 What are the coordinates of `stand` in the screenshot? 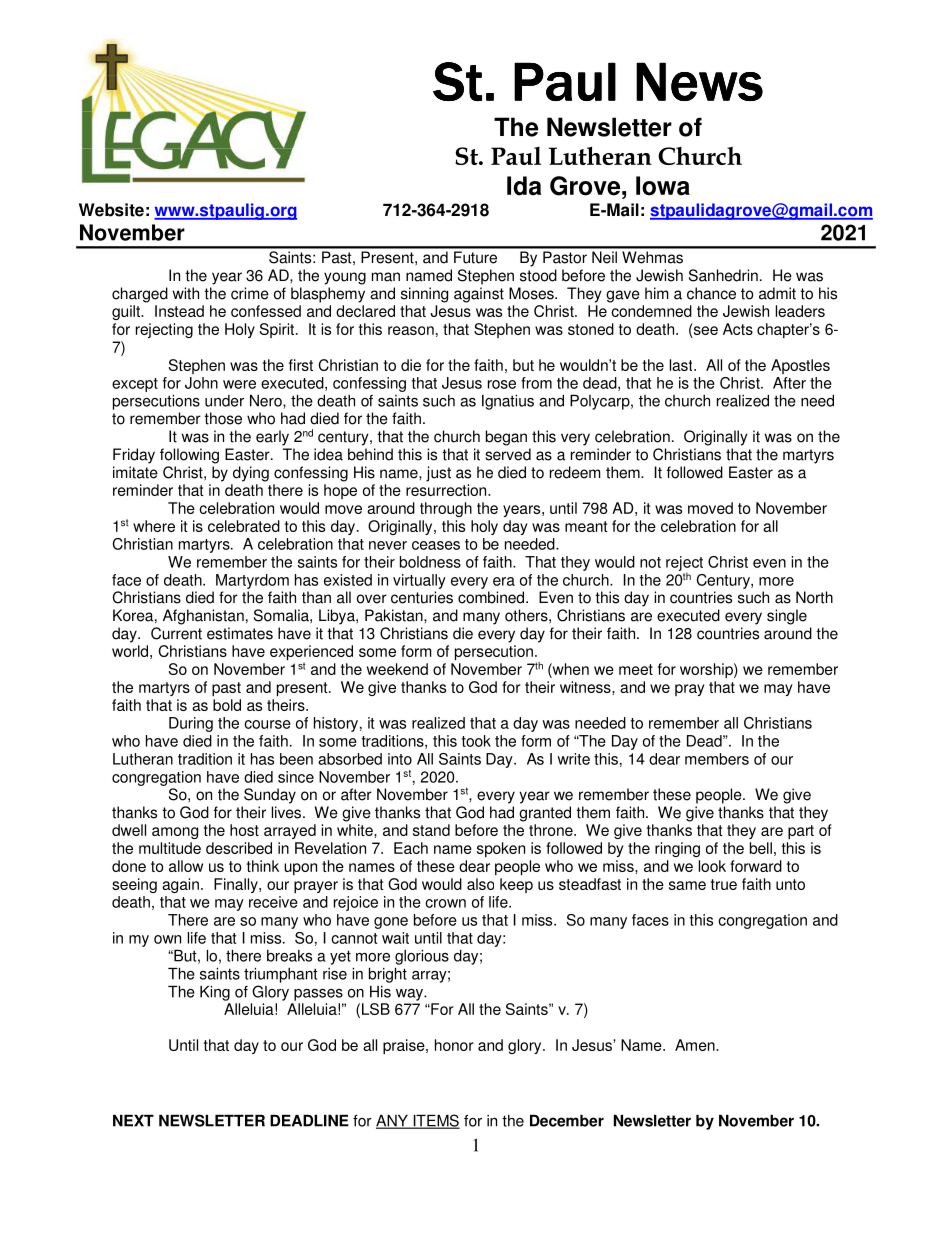 It's located at (431, 830).
